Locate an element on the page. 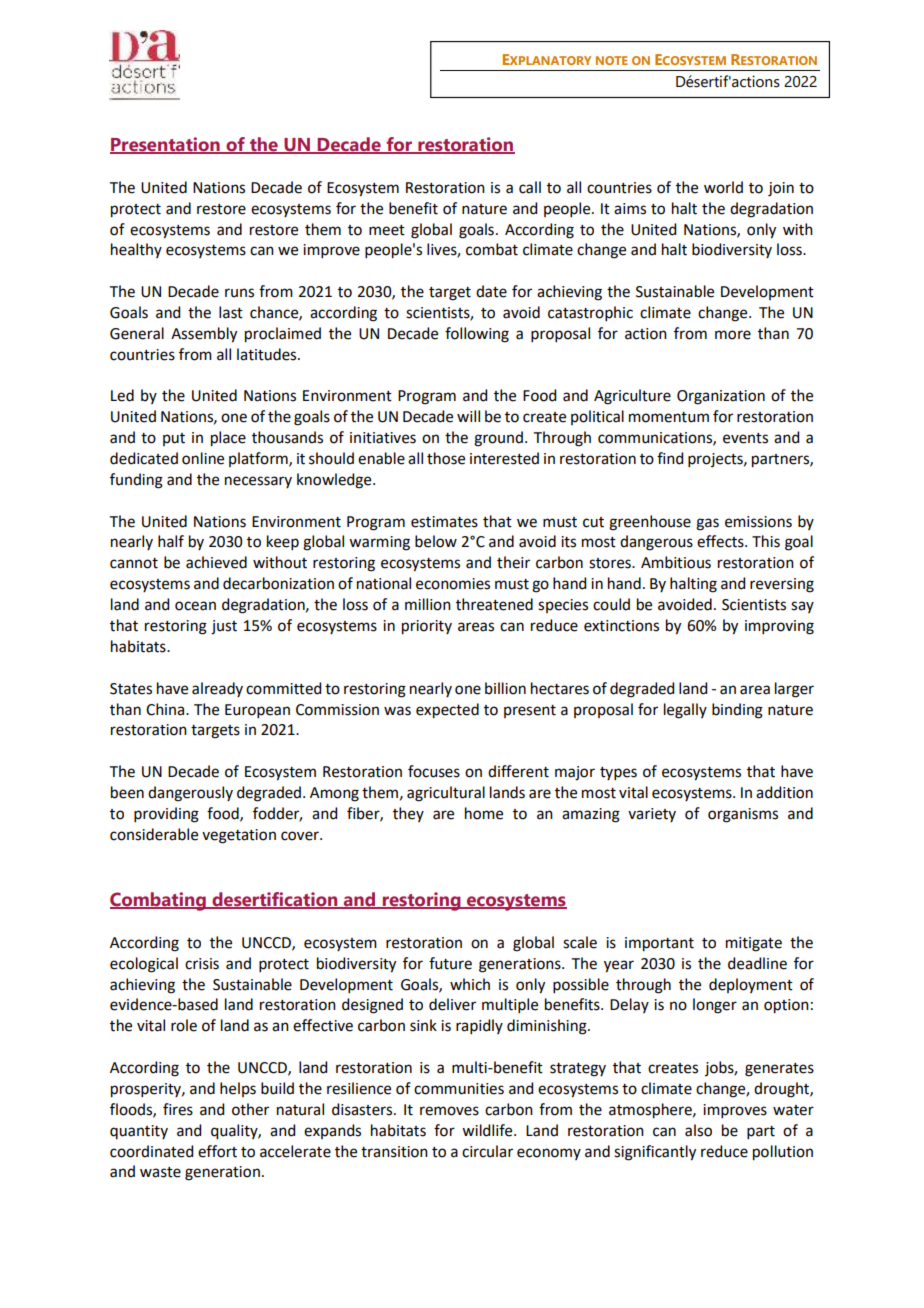  improving is located at coordinates (779, 627).
